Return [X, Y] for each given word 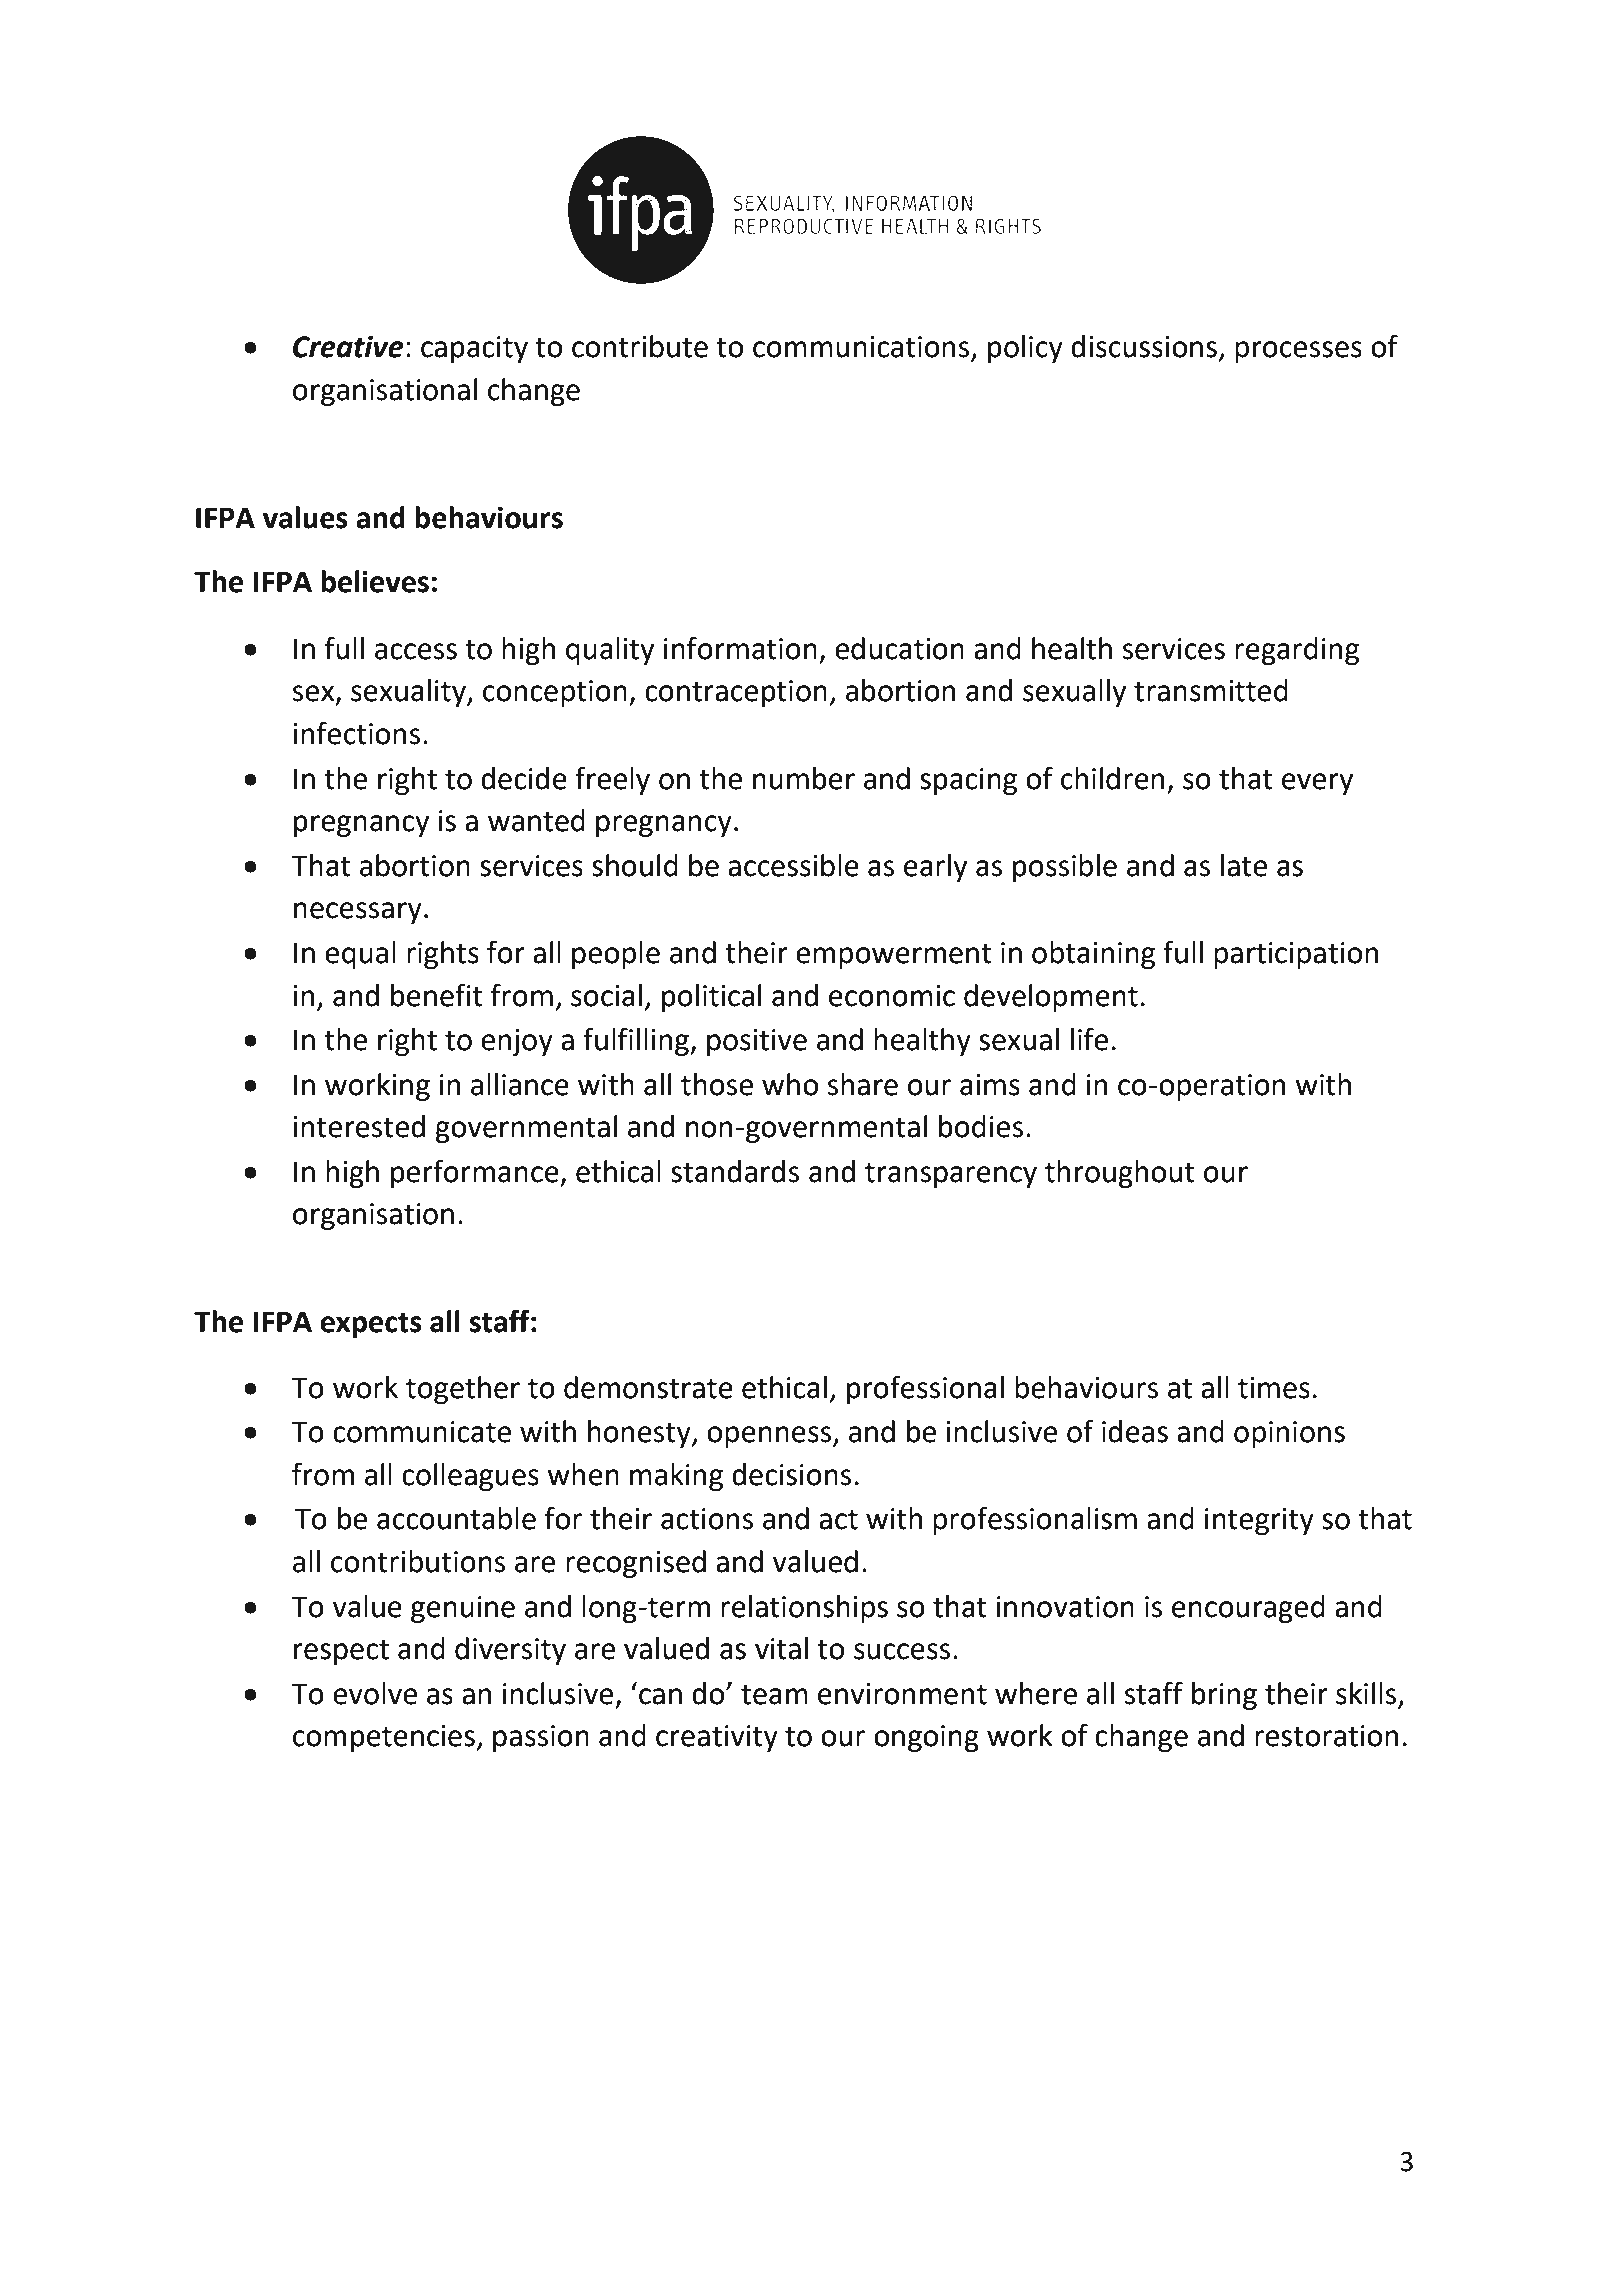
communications [862, 348]
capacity [474, 349]
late [1244, 865]
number [804, 778]
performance [476, 1173]
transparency [951, 1175]
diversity [510, 1651]
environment [902, 1694]
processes [1298, 352]
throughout [1120, 1174]
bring [1224, 1696]
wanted [536, 820]
